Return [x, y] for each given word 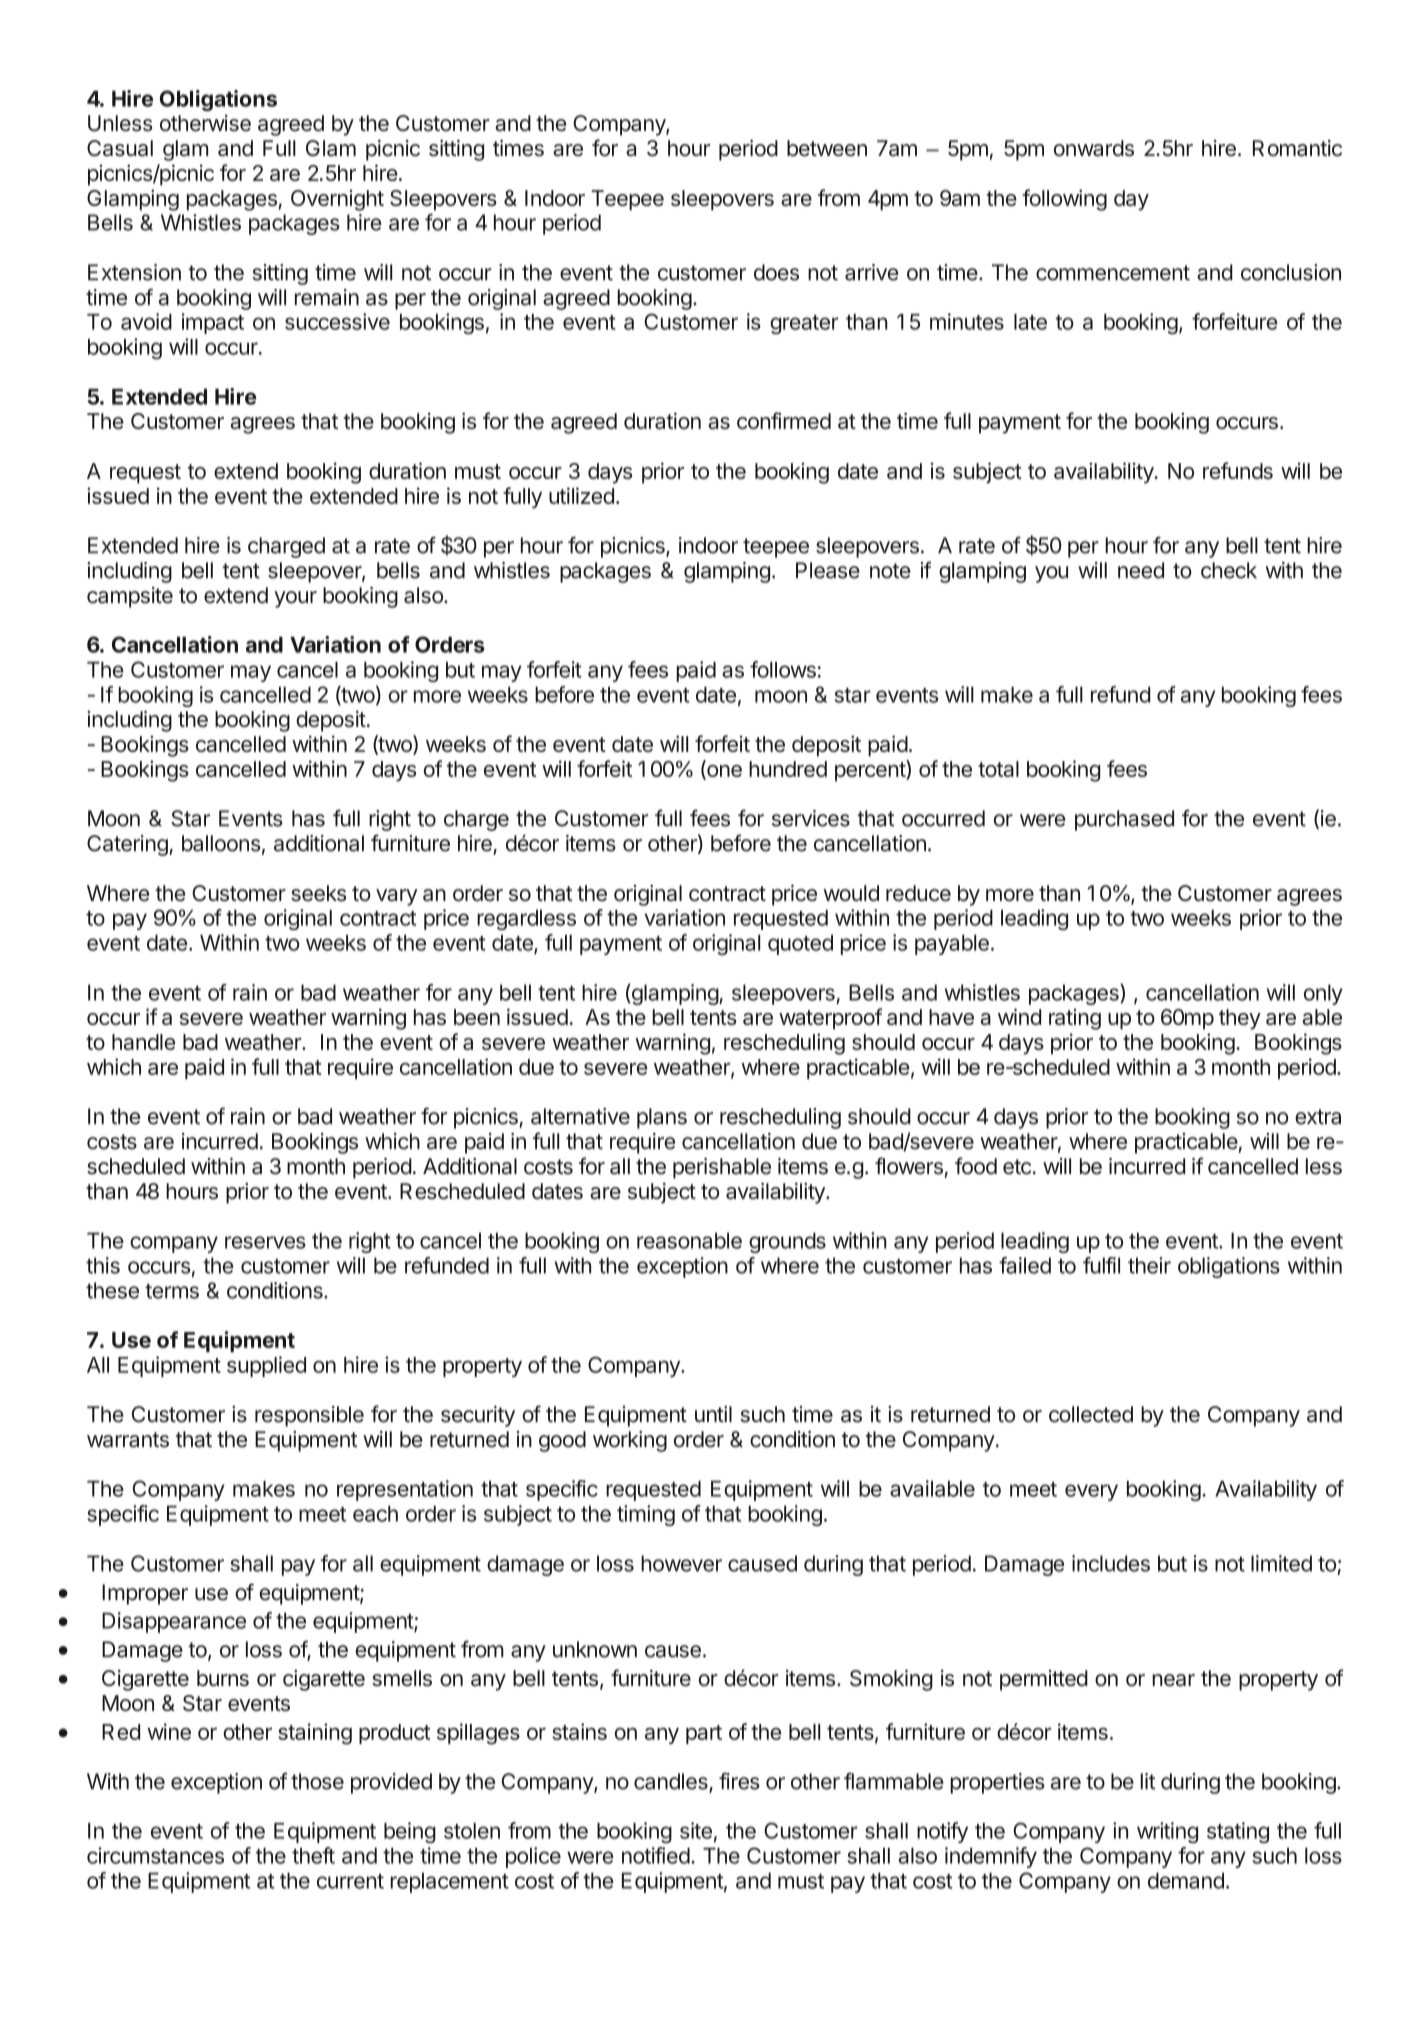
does [776, 272]
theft [313, 1855]
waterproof [830, 1019]
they [1240, 1019]
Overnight [337, 200]
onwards [1094, 148]
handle [143, 1042]
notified [656, 1855]
